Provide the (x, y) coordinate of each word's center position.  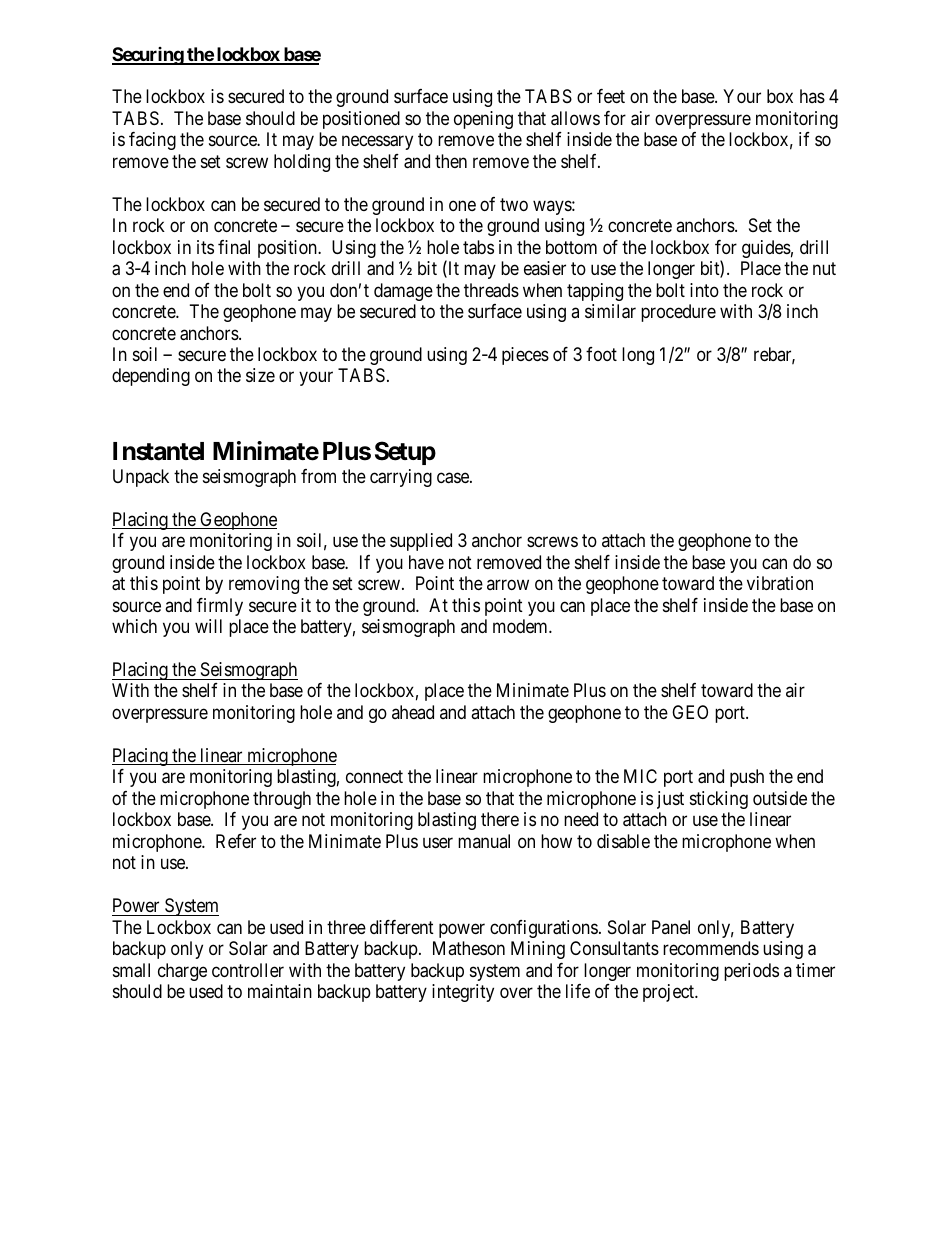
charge (182, 972)
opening (483, 120)
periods (751, 972)
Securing (148, 56)
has (812, 96)
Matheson (469, 948)
